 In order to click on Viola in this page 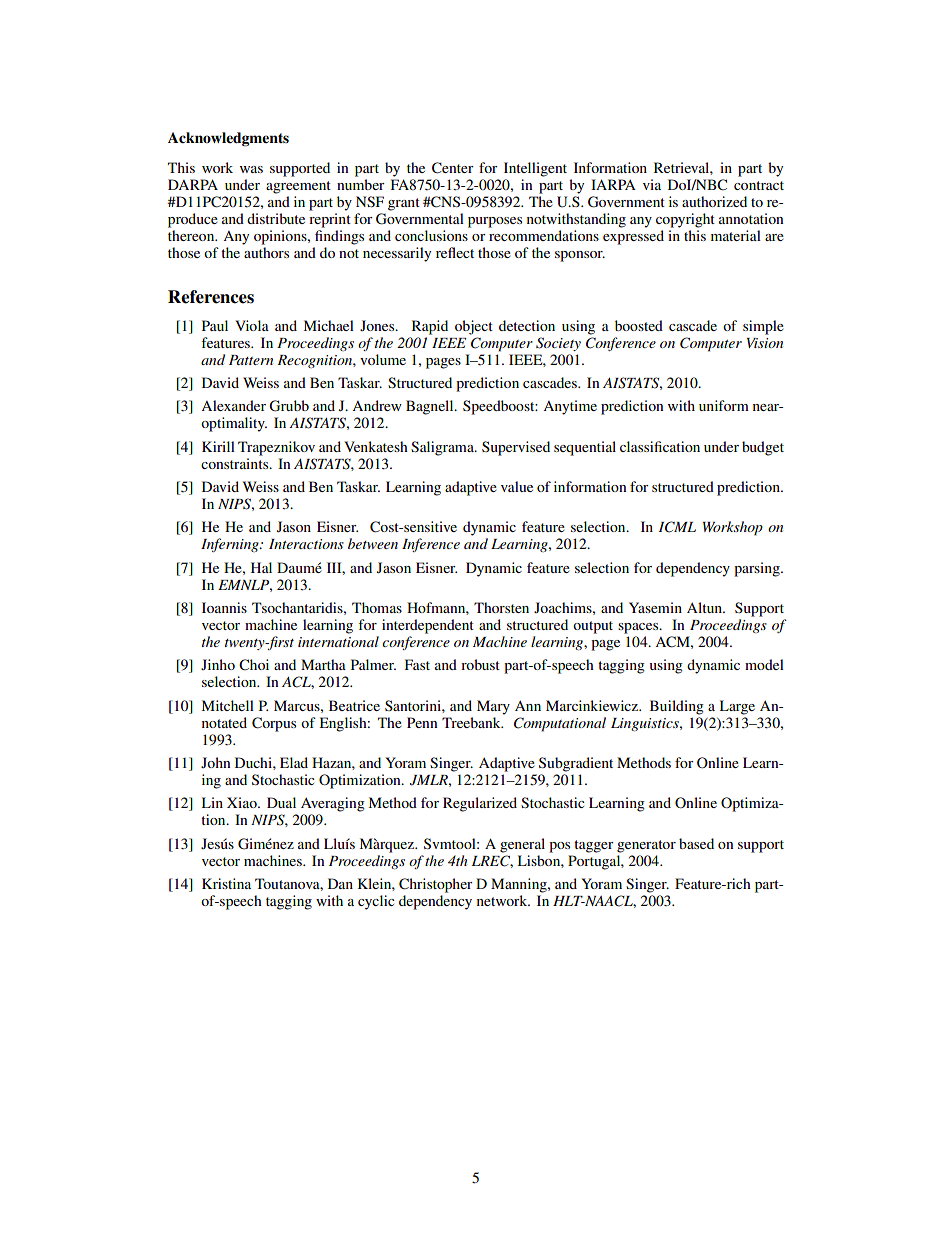, I will do `click(252, 325)`.
